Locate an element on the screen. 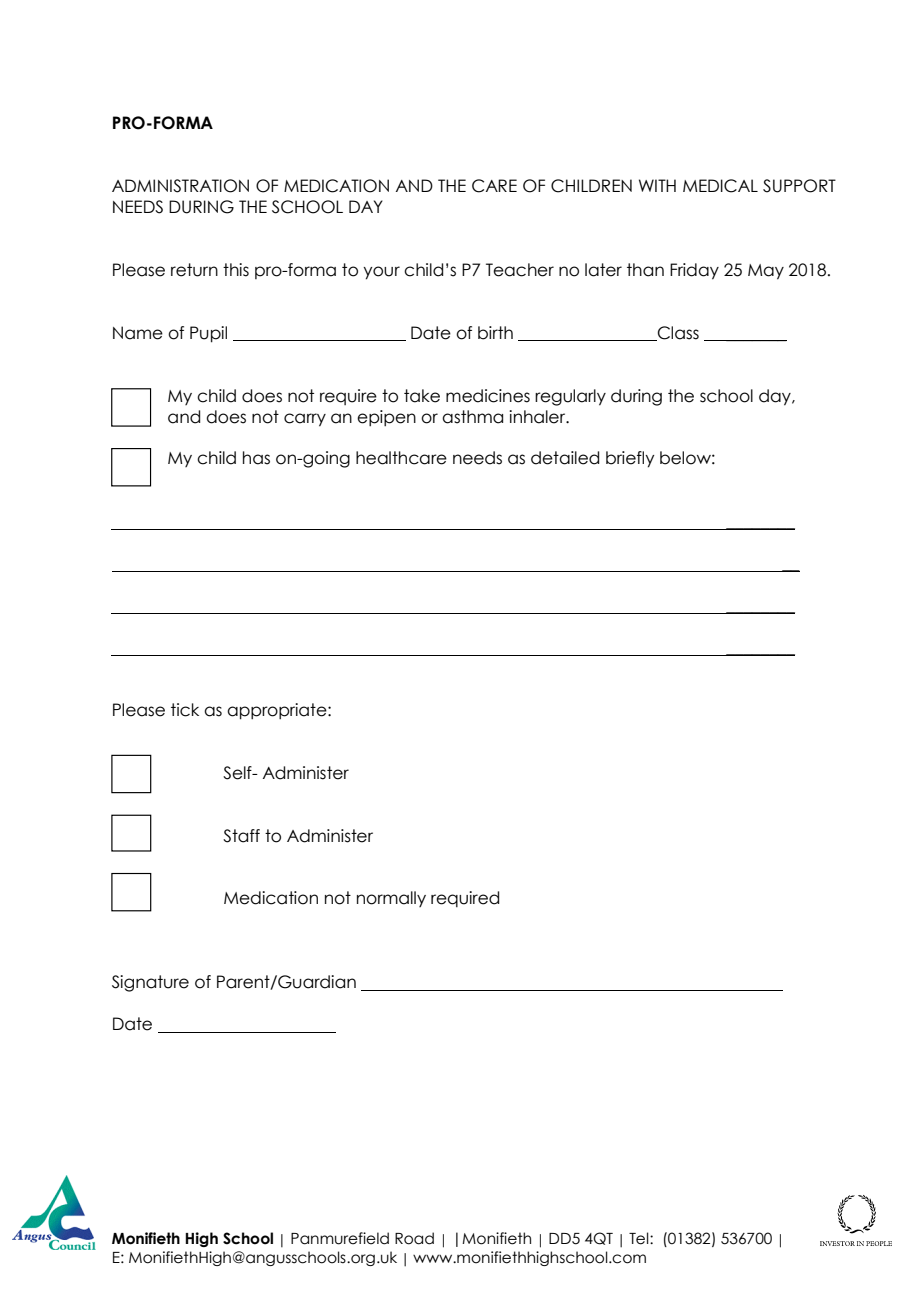 The height and width of the screenshot is (1308, 924). Staff is located at coordinates (241, 836).
